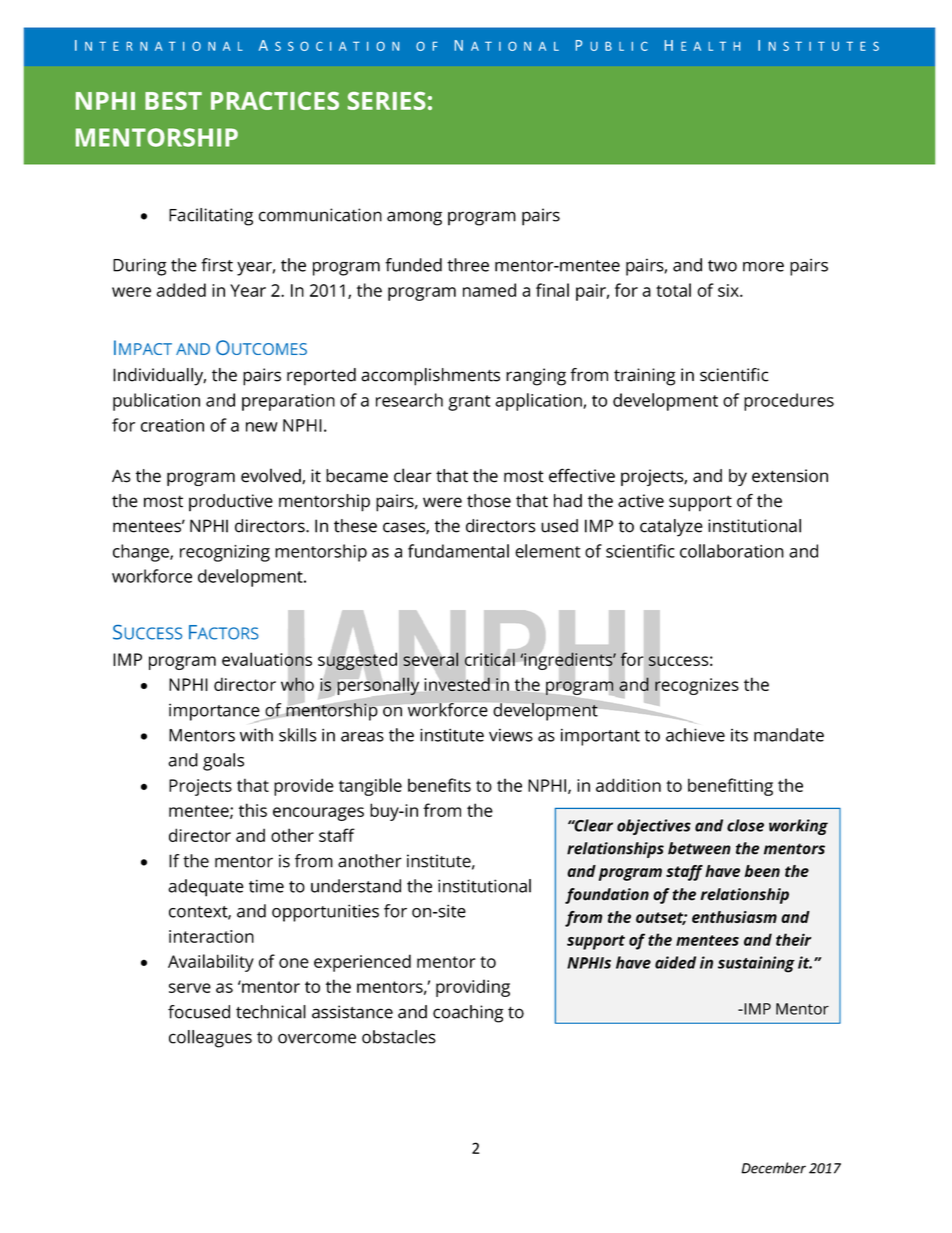 Image resolution: width=952 pixels, height=1233 pixels. Describe the element at coordinates (469, 403) in the screenshot. I see `grant` at that location.
